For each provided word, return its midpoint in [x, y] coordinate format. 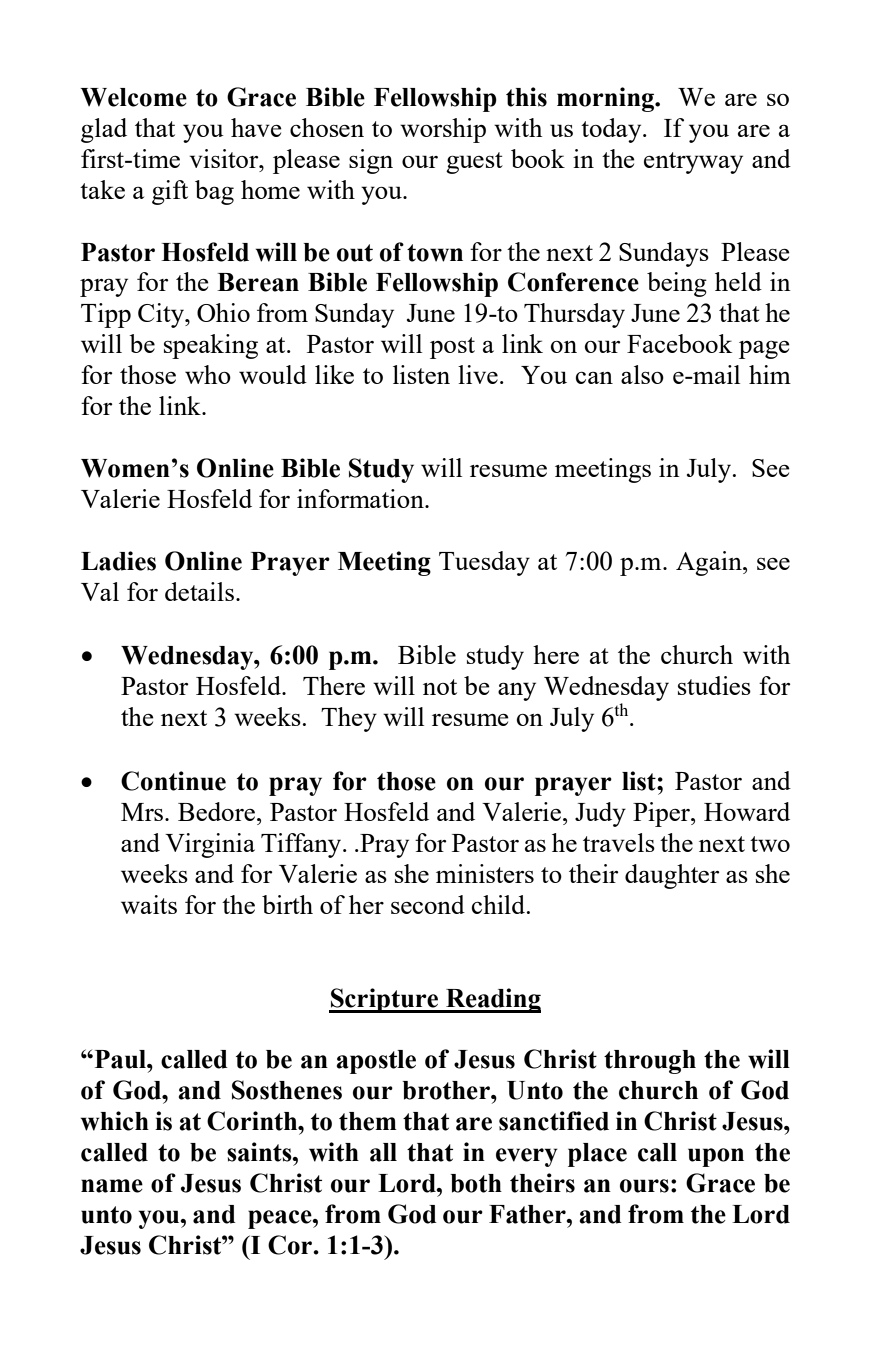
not [440, 687]
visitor [225, 158]
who [208, 374]
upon [716, 1157]
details [201, 591]
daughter [672, 876]
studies [714, 685]
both [476, 1183]
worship [443, 130]
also [642, 374]
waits [149, 904]
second [428, 904]
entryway [693, 163]
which [114, 1121]
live [478, 374]
